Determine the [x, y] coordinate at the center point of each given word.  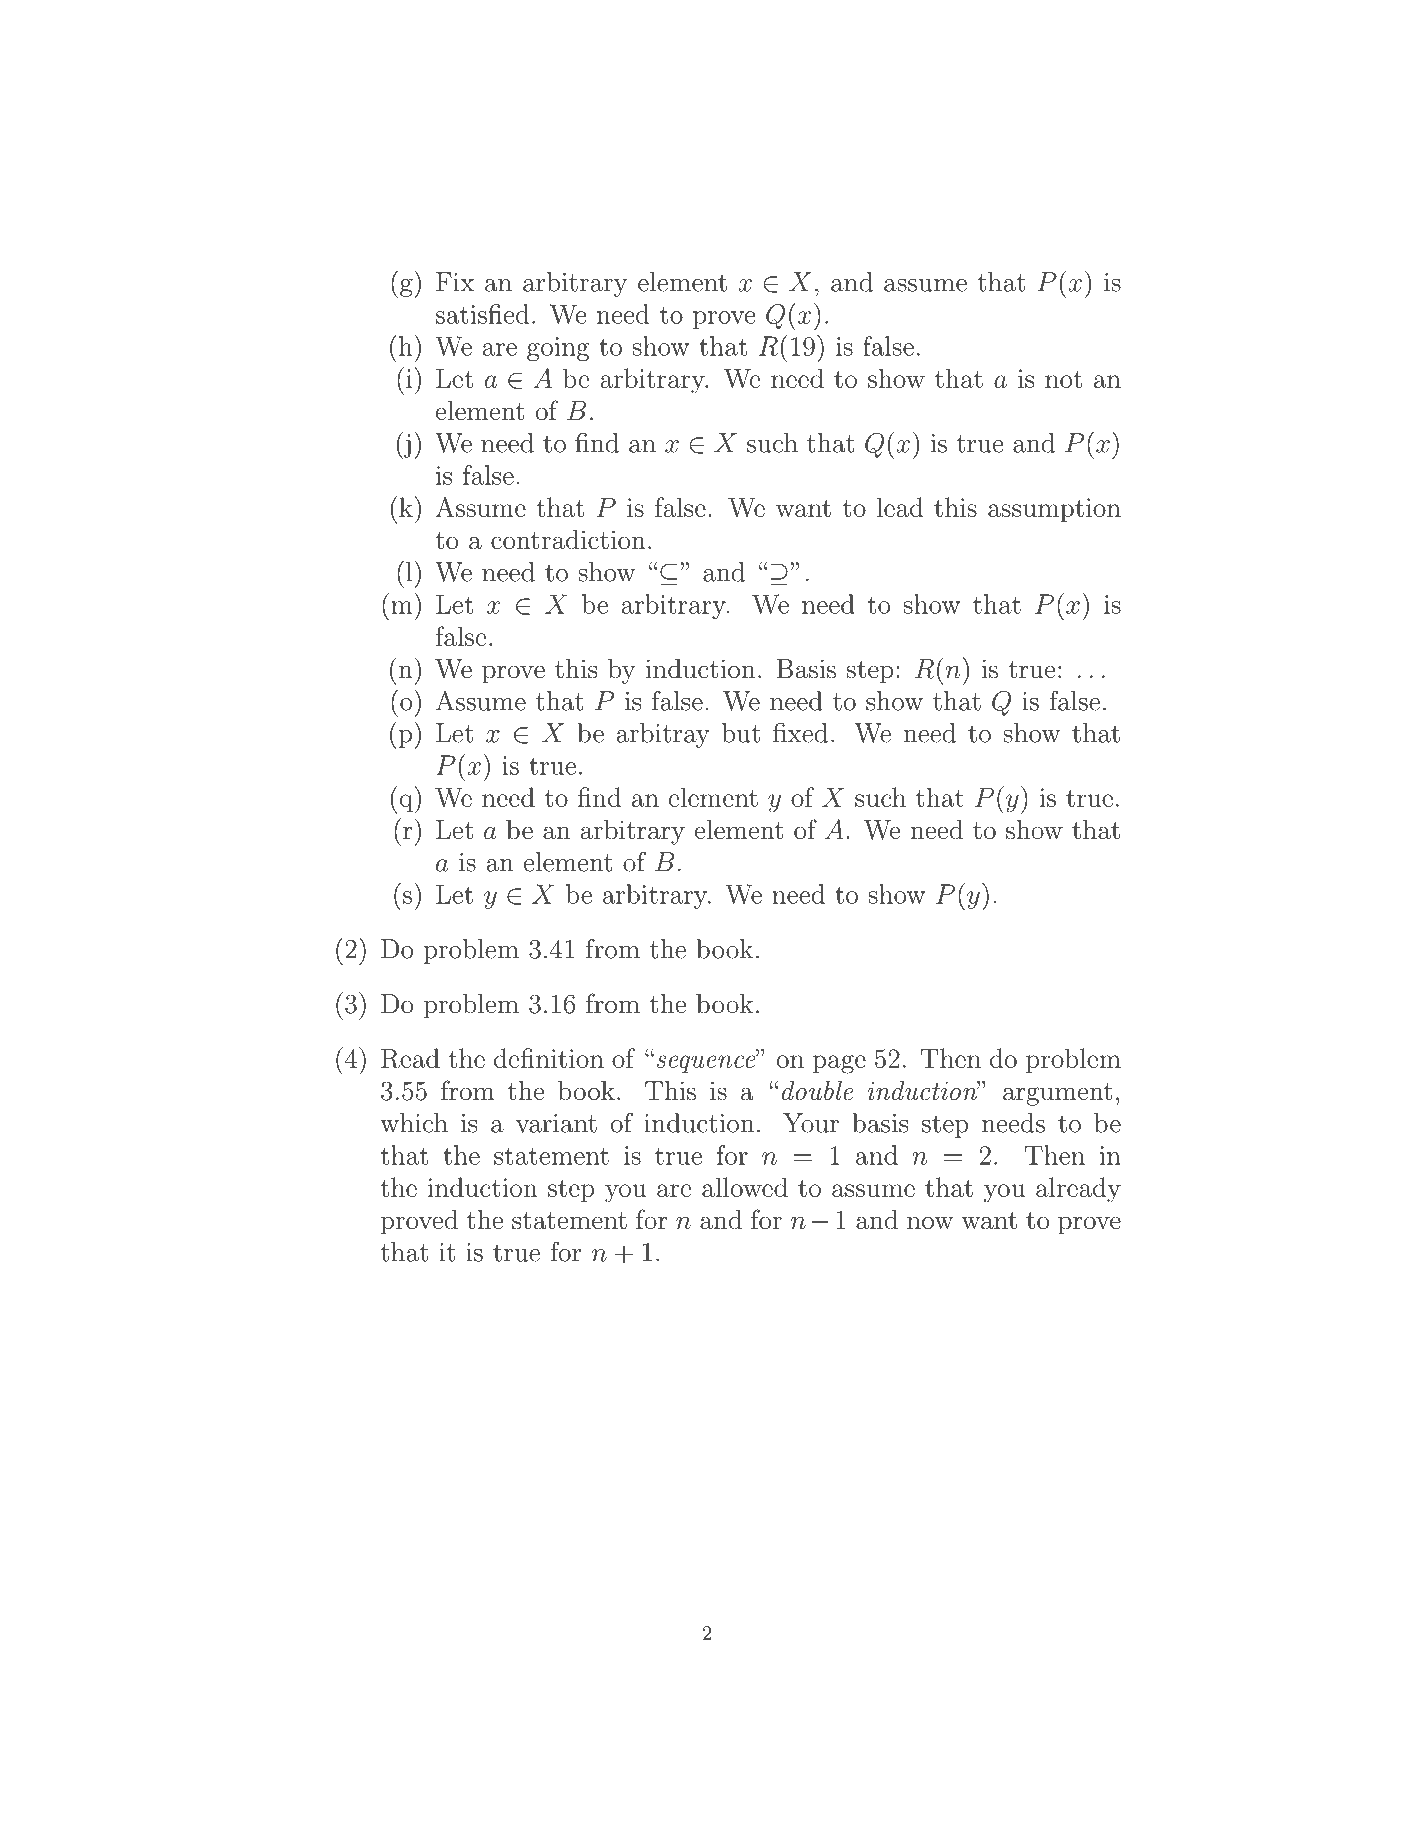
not [1063, 379]
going [558, 349]
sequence [707, 1063]
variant [556, 1123]
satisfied [482, 314]
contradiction [568, 540]
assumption [1054, 510]
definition [549, 1058]
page [839, 1064]
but [741, 733]
